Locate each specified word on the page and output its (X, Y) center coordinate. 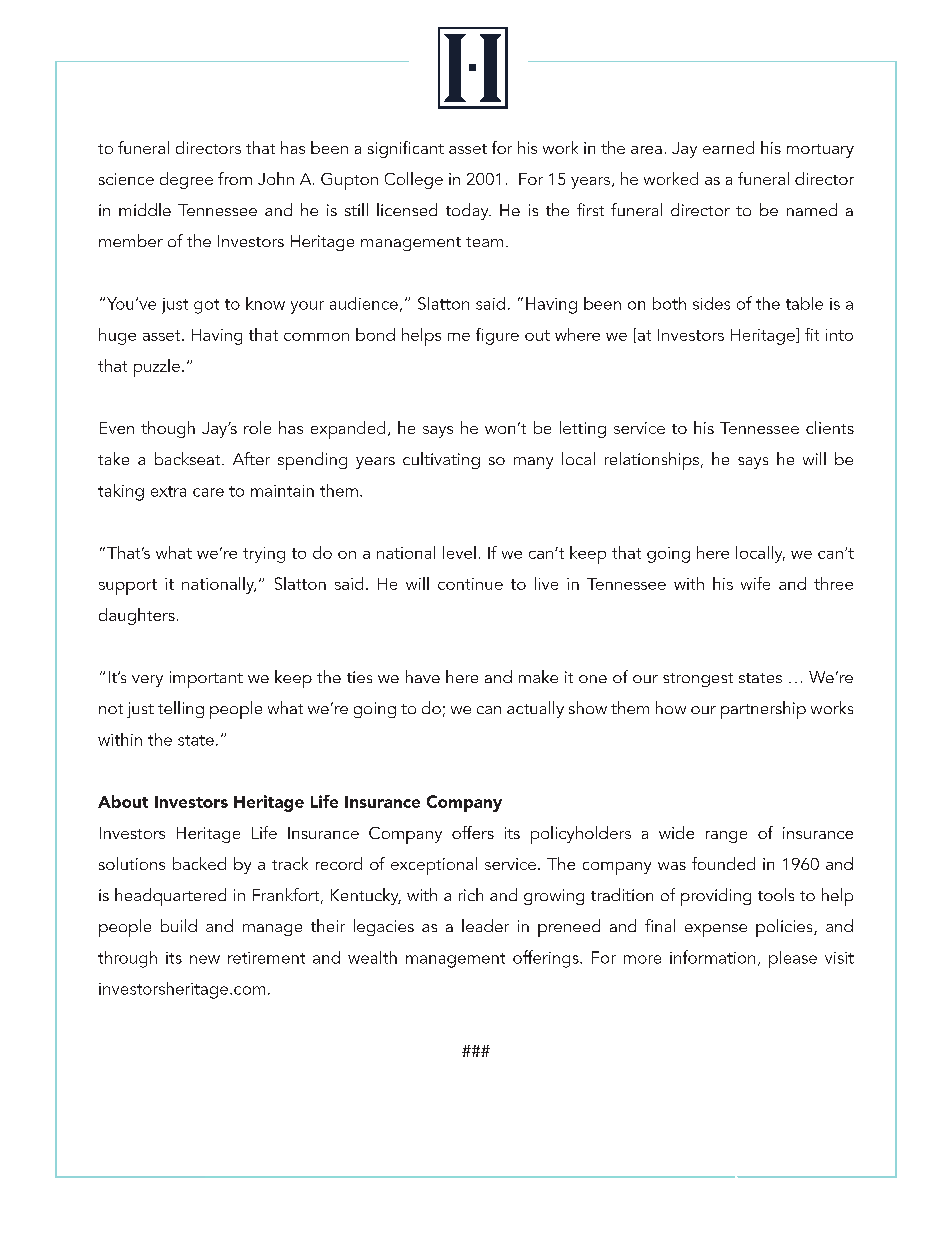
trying (264, 555)
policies (785, 928)
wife (755, 583)
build (179, 925)
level (459, 552)
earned (728, 147)
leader (485, 925)
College (414, 180)
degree (186, 180)
